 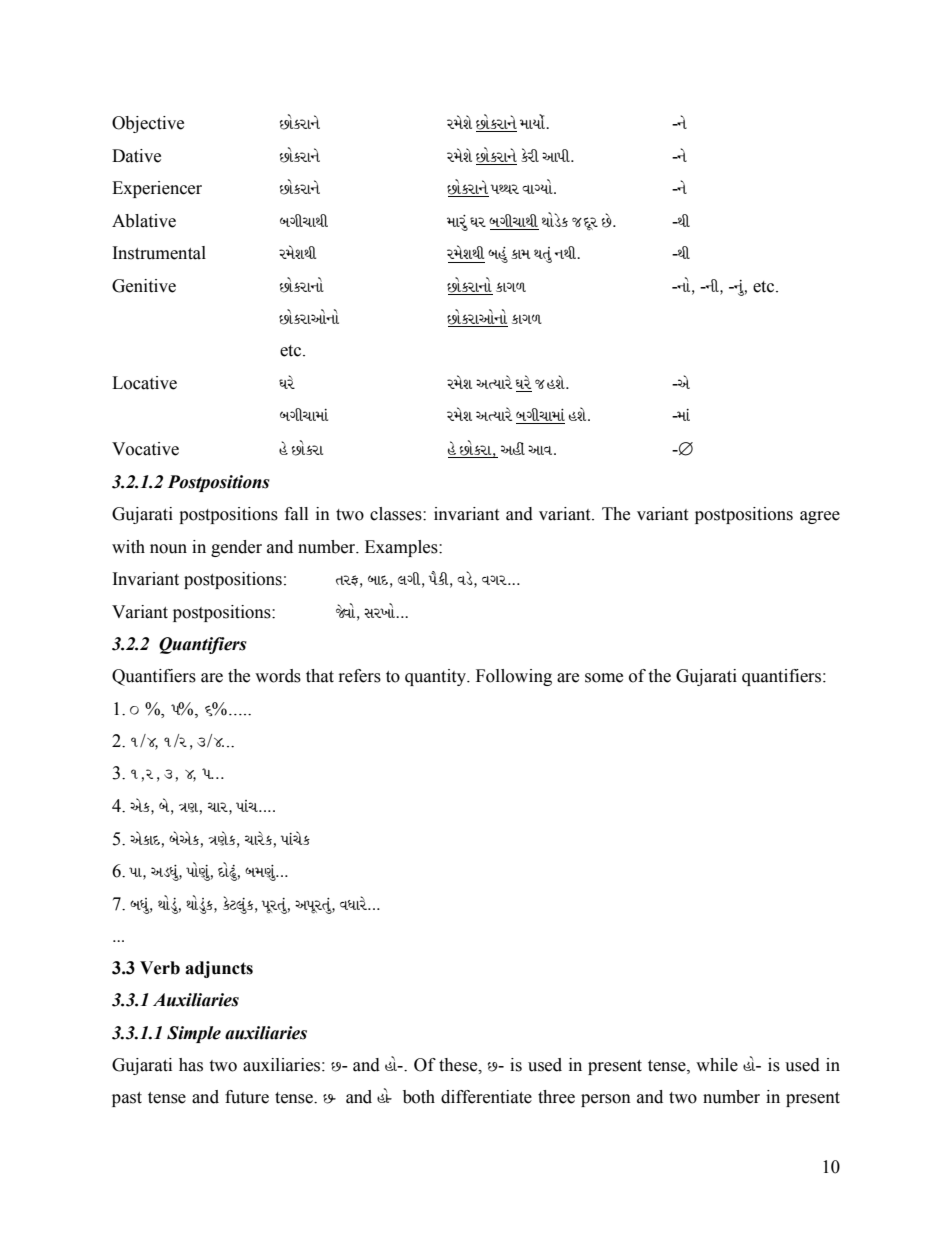 What do you see at coordinates (604, 678) in the screenshot?
I see `some` at bounding box center [604, 678].
